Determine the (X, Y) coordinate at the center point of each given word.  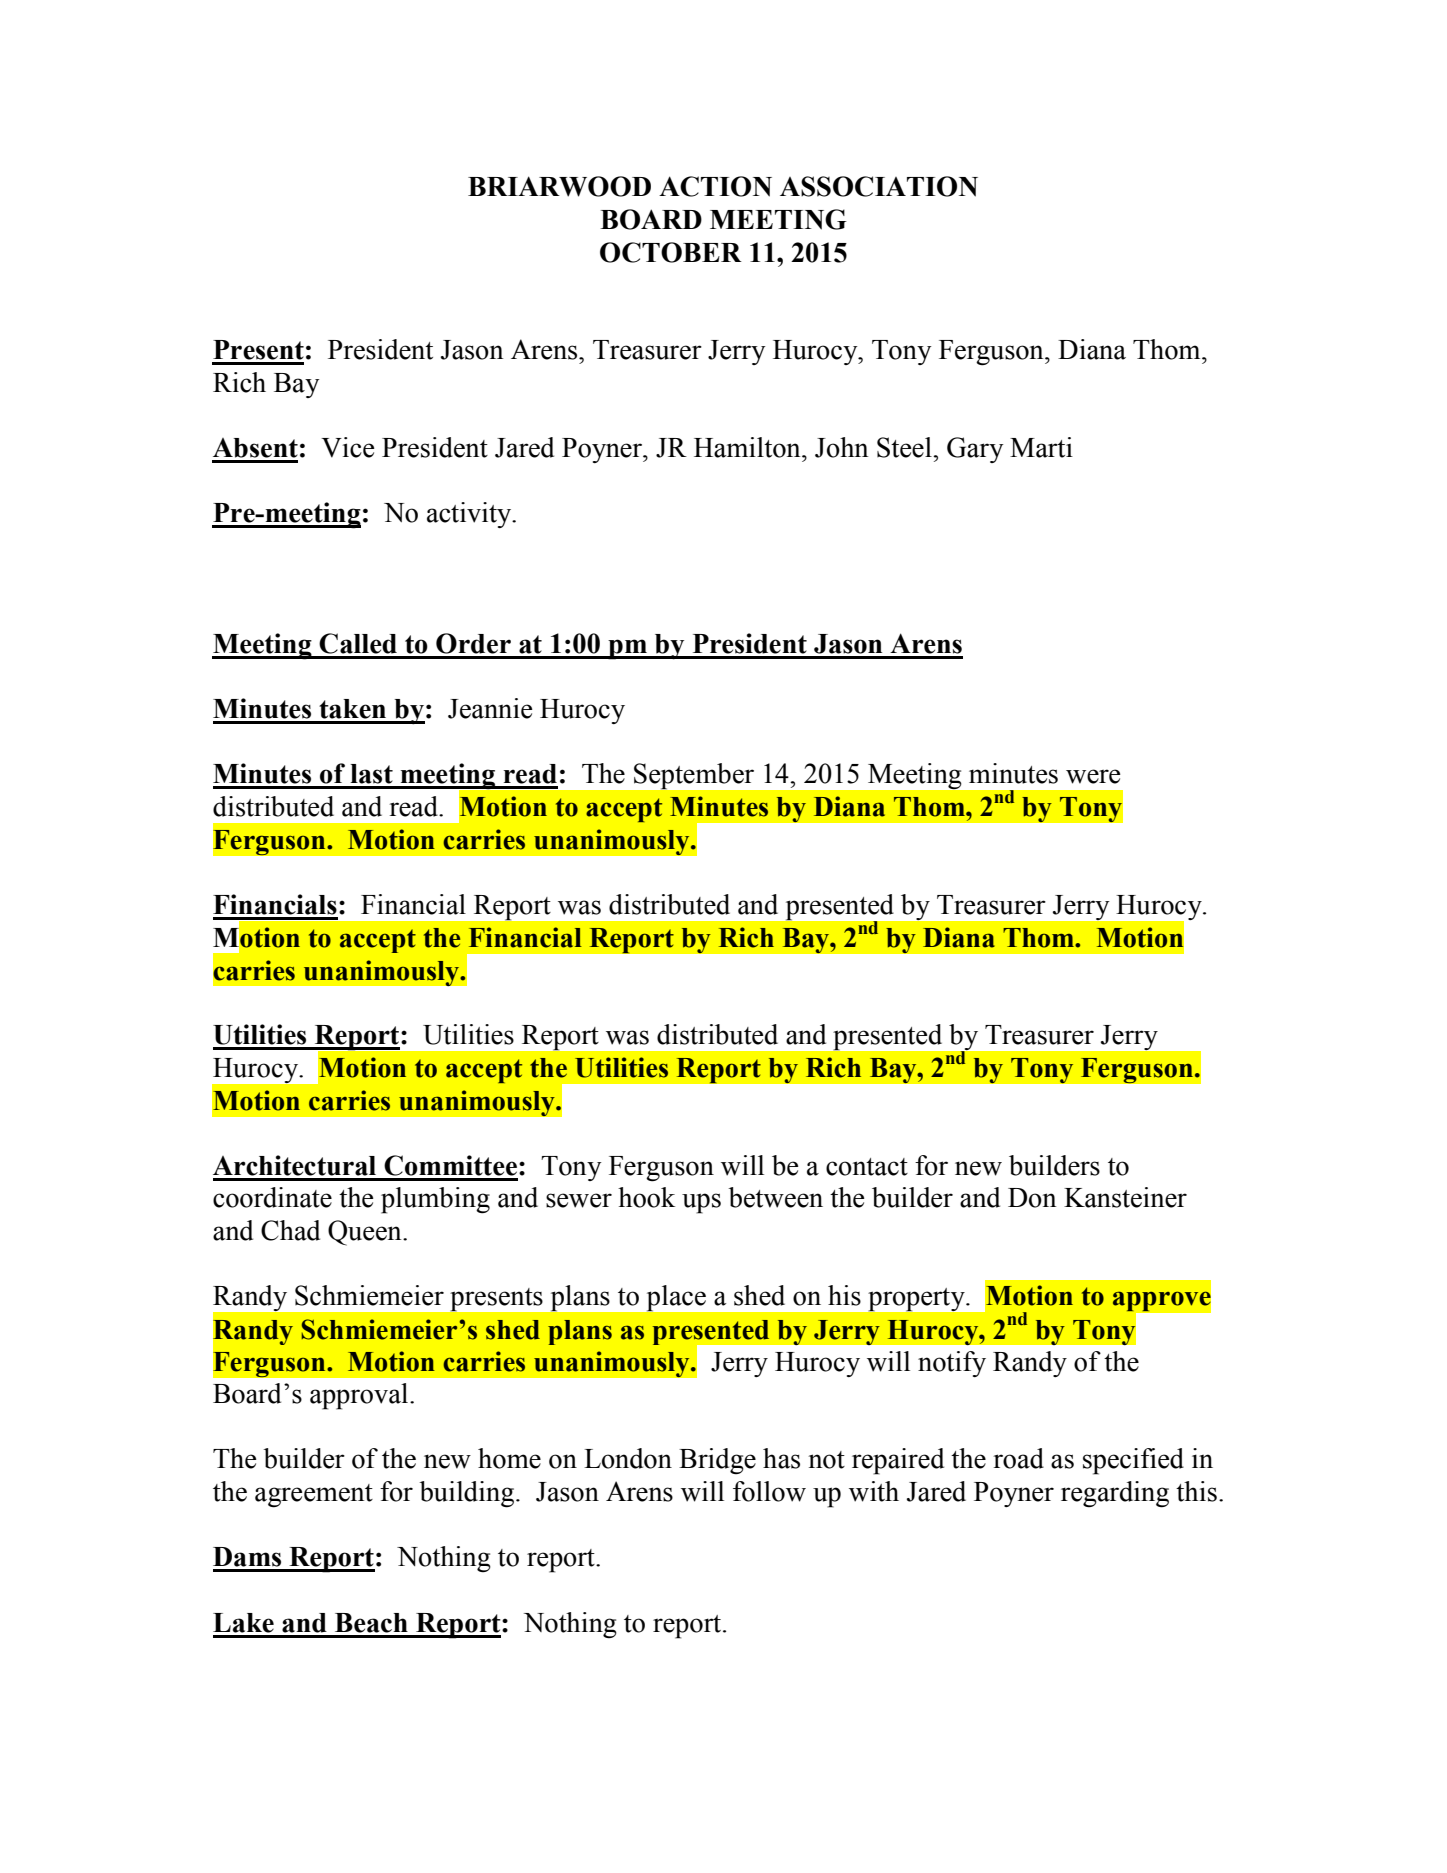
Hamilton (748, 447)
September (694, 776)
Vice (348, 447)
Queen (366, 1233)
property (918, 1299)
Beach (371, 1623)
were (1093, 776)
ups (701, 1203)
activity (470, 515)
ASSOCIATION (879, 186)
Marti (1041, 447)
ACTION (715, 186)
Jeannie (490, 708)
